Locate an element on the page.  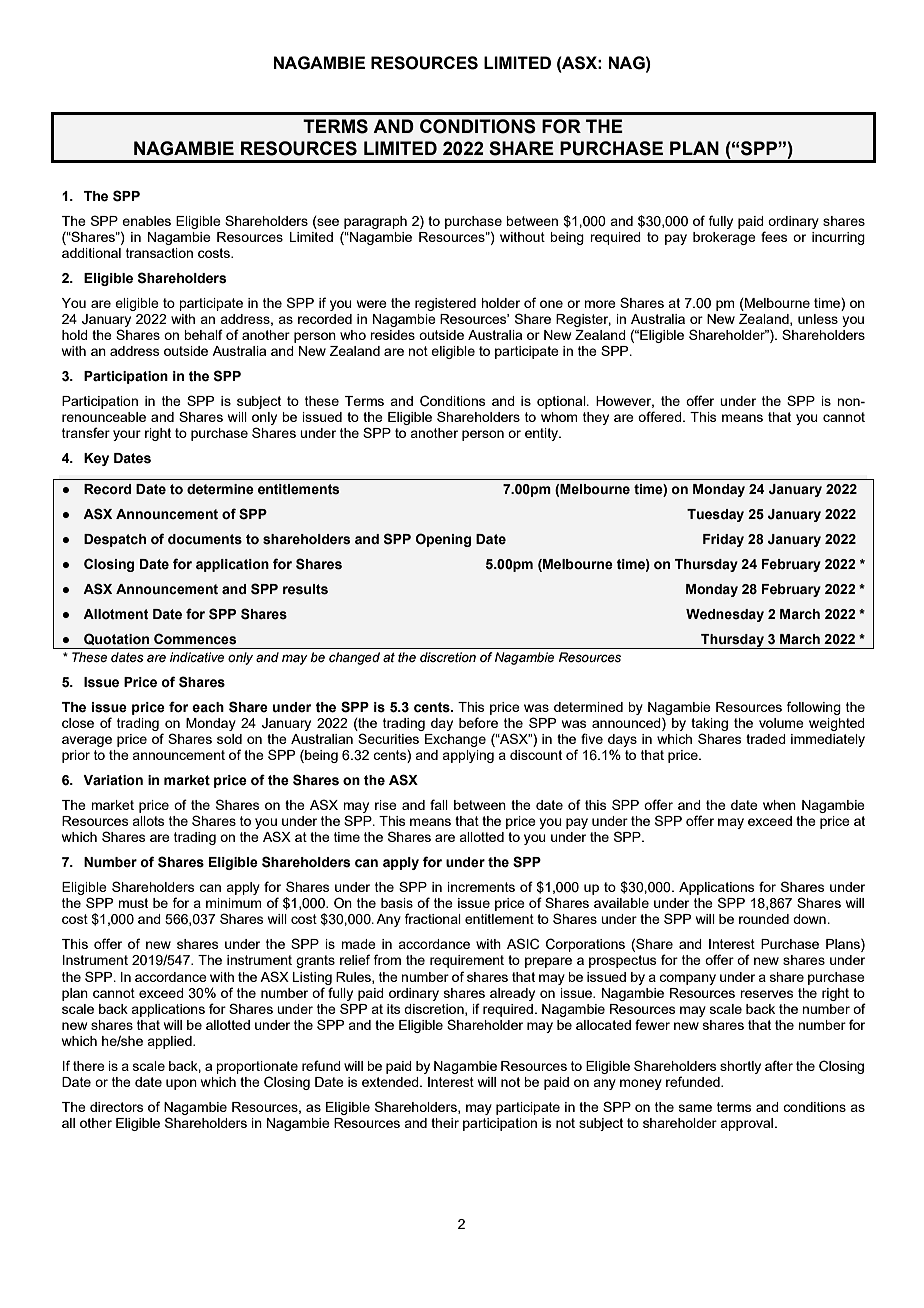
transaction is located at coordinates (159, 253).
